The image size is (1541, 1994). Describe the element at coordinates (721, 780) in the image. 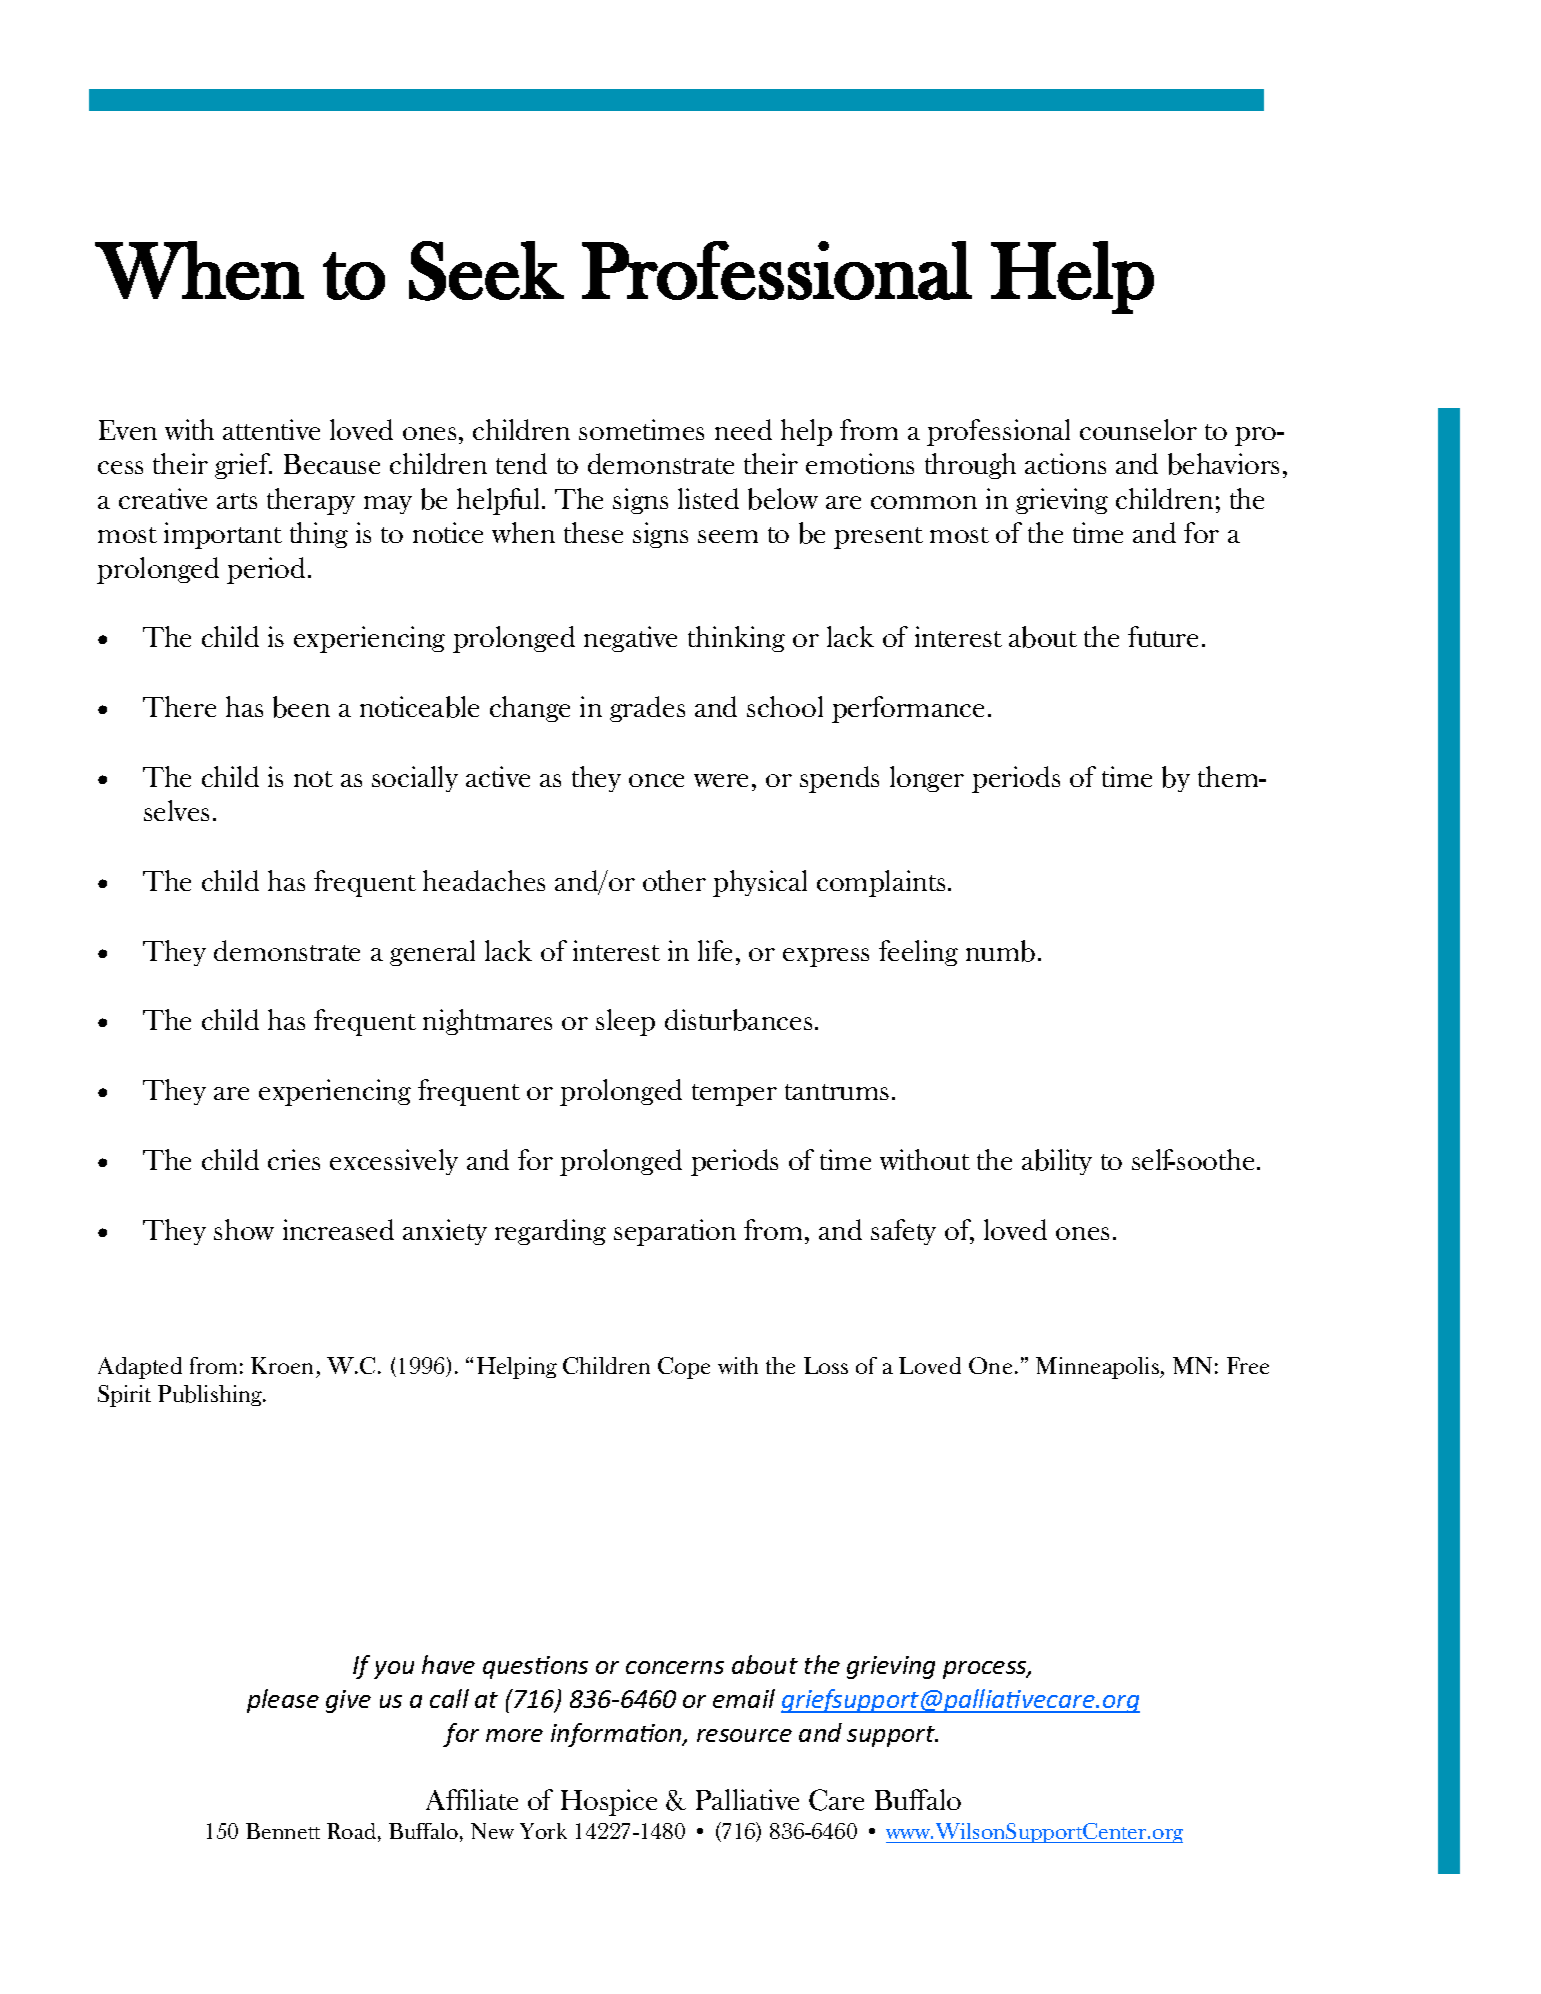

I see `were` at that location.
